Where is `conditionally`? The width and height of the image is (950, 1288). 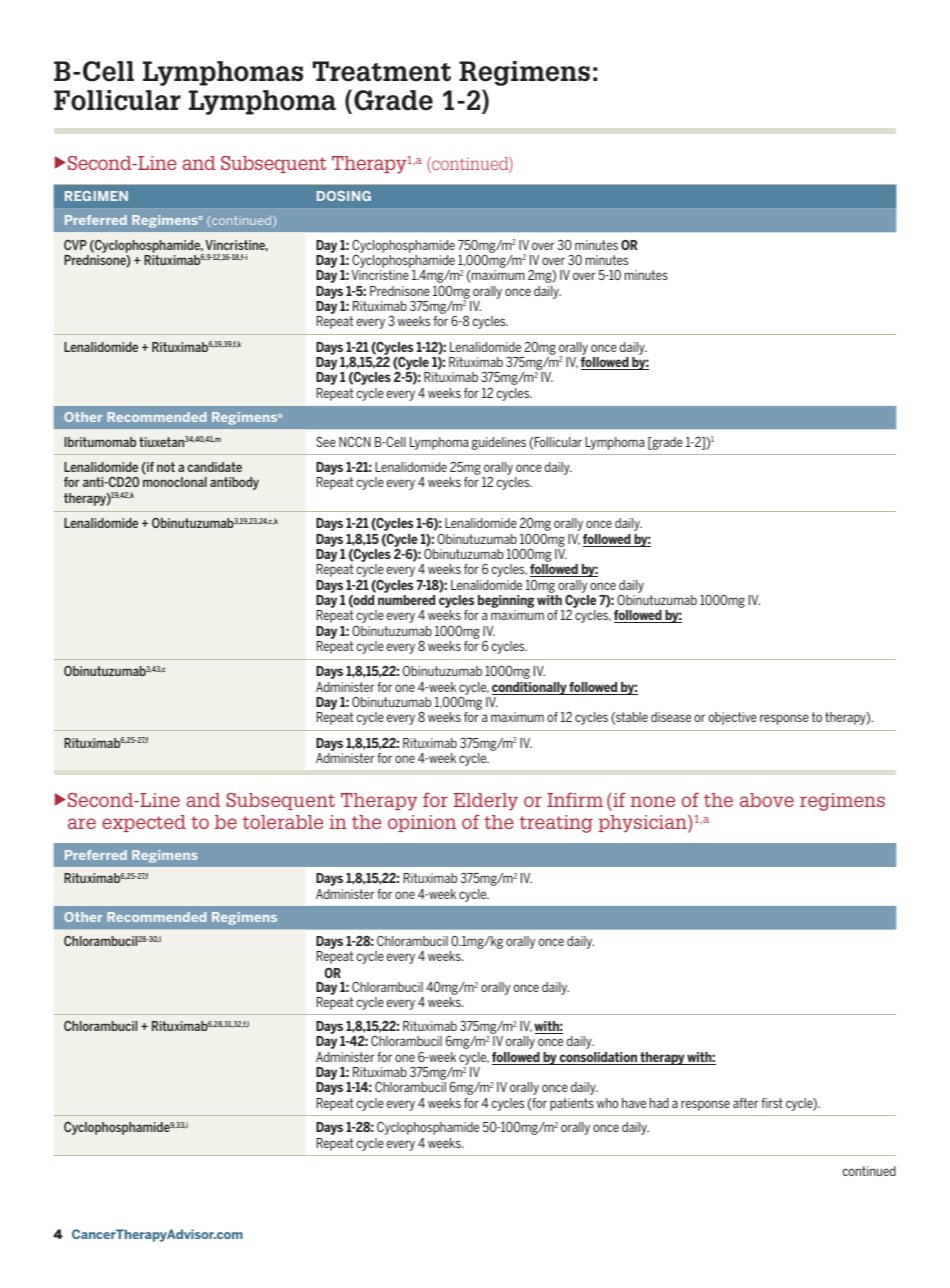 conditionally is located at coordinates (530, 688).
